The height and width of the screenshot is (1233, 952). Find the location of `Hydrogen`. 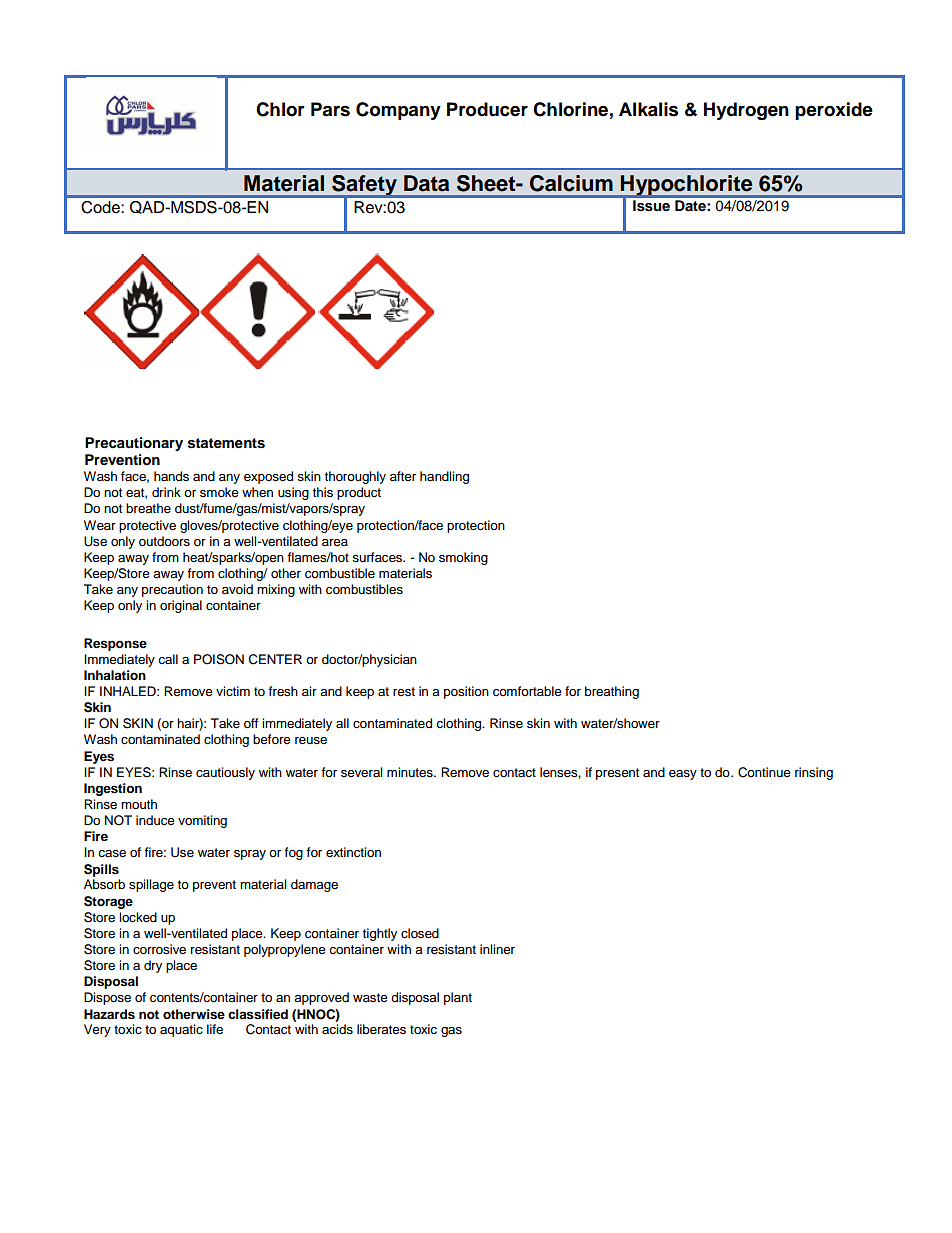

Hydrogen is located at coordinates (746, 111).
